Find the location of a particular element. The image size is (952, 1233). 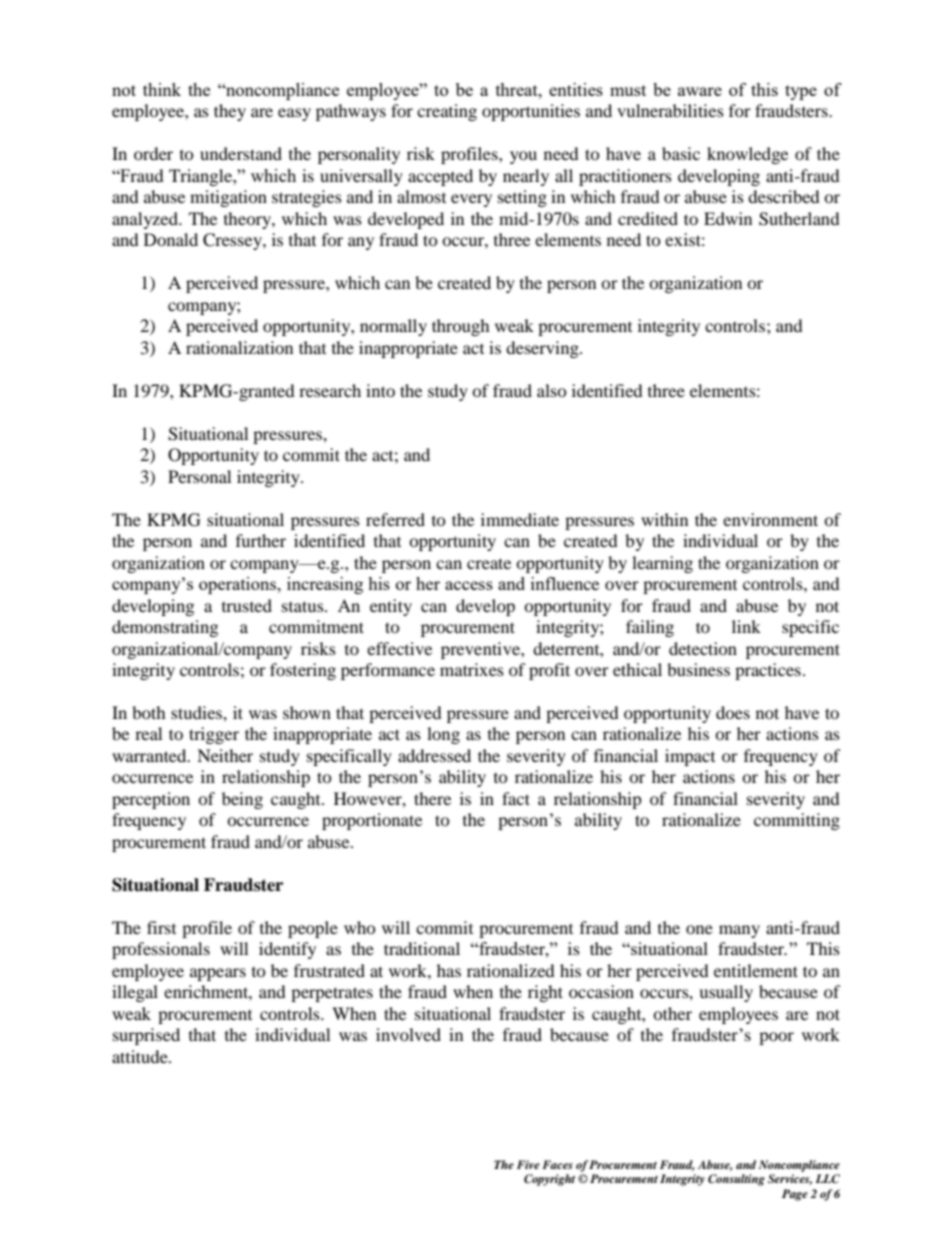

entitlement is located at coordinates (756, 970).
